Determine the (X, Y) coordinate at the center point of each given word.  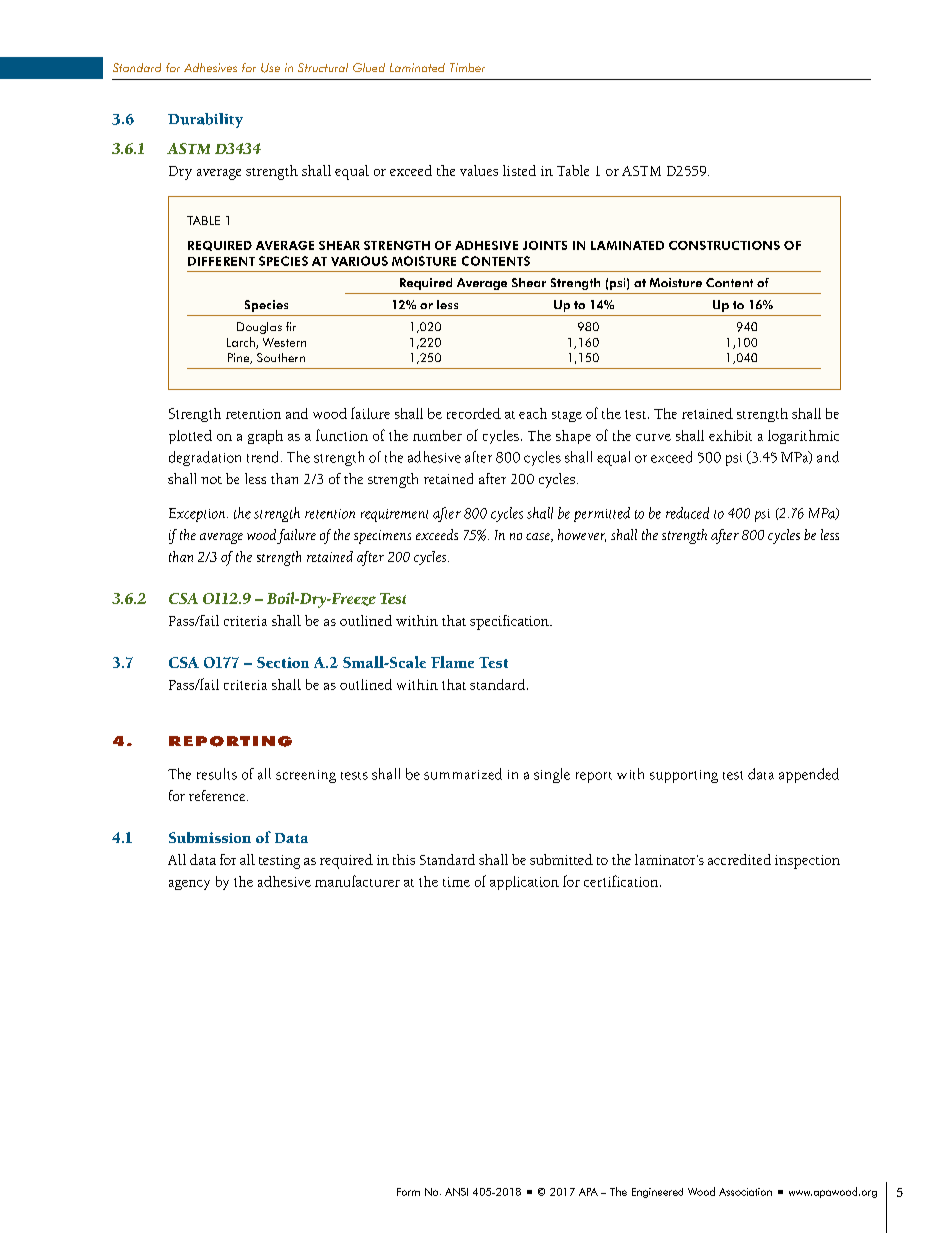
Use (270, 68)
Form (408, 1192)
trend (262, 457)
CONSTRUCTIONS (724, 245)
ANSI (456, 1192)
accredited (739, 859)
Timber (467, 67)
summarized (463, 774)
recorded (474, 413)
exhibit (730, 435)
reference (218, 795)
